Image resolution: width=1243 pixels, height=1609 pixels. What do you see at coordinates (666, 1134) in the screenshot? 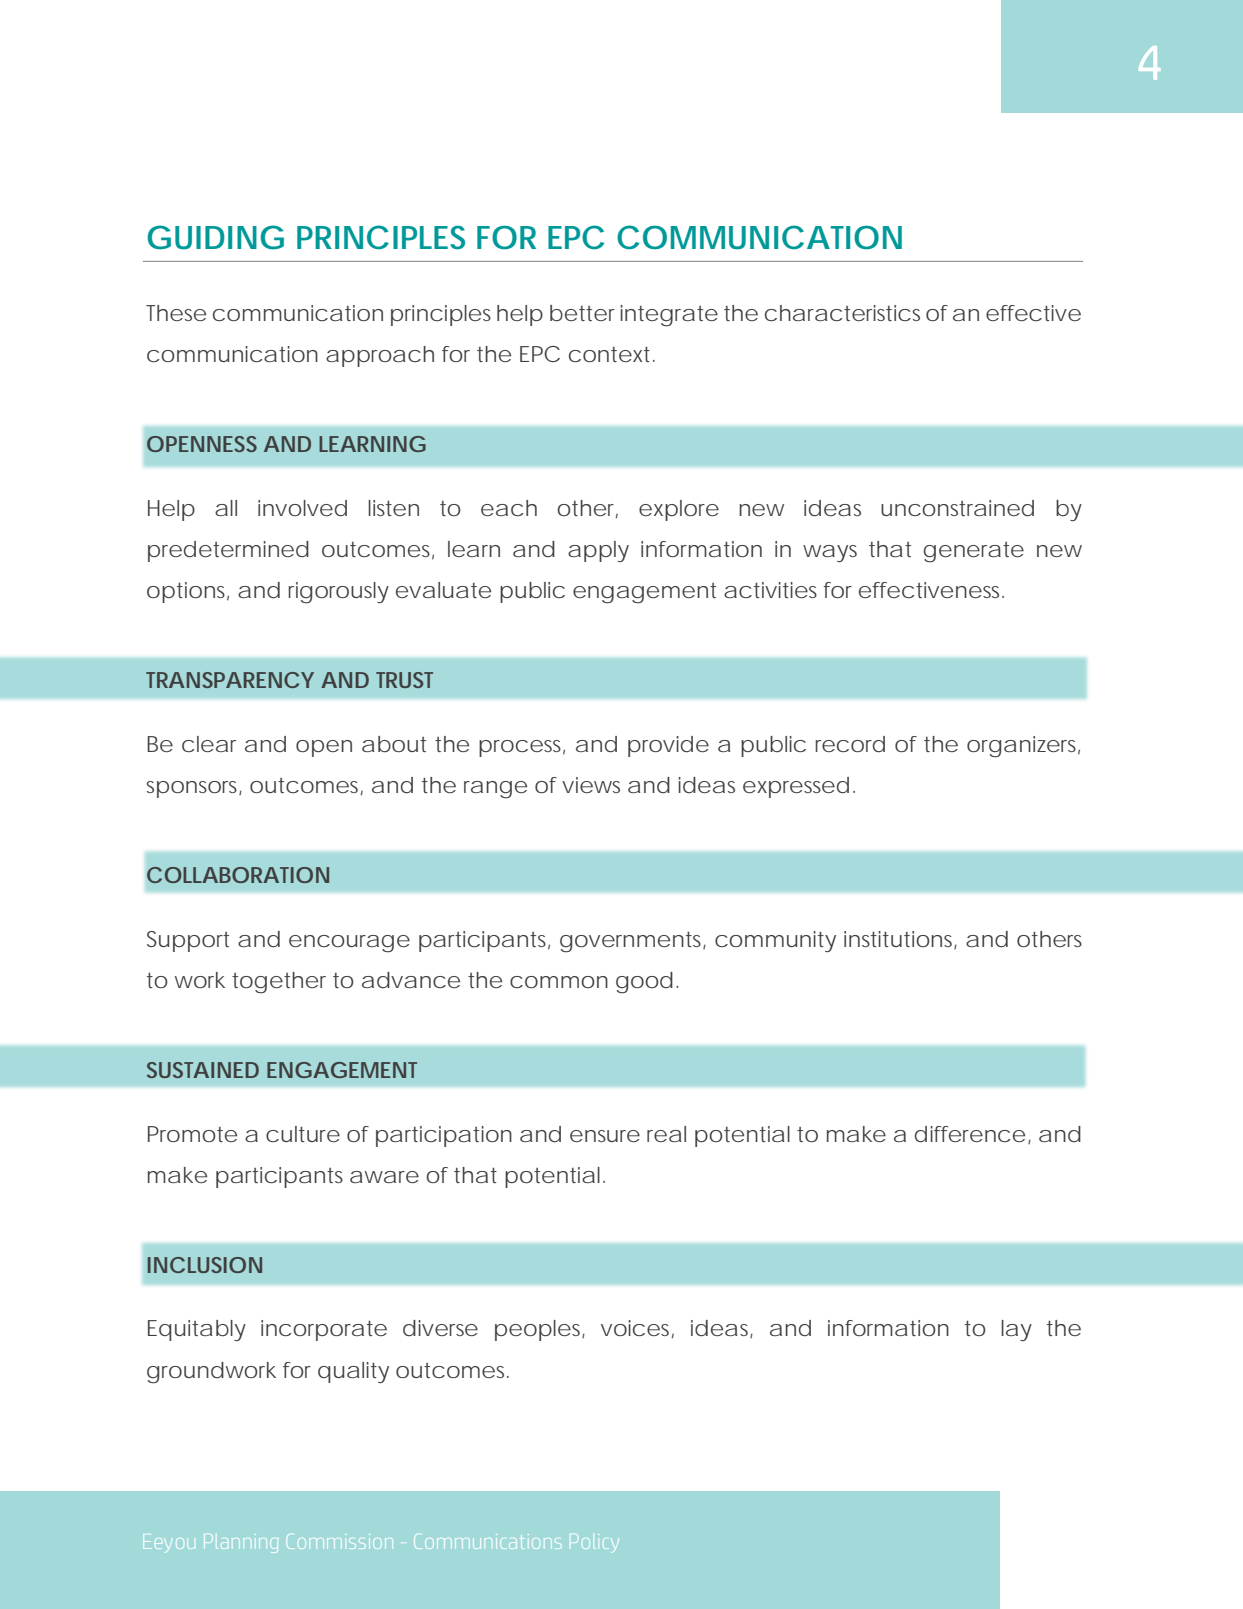
I see `real` at bounding box center [666, 1134].
